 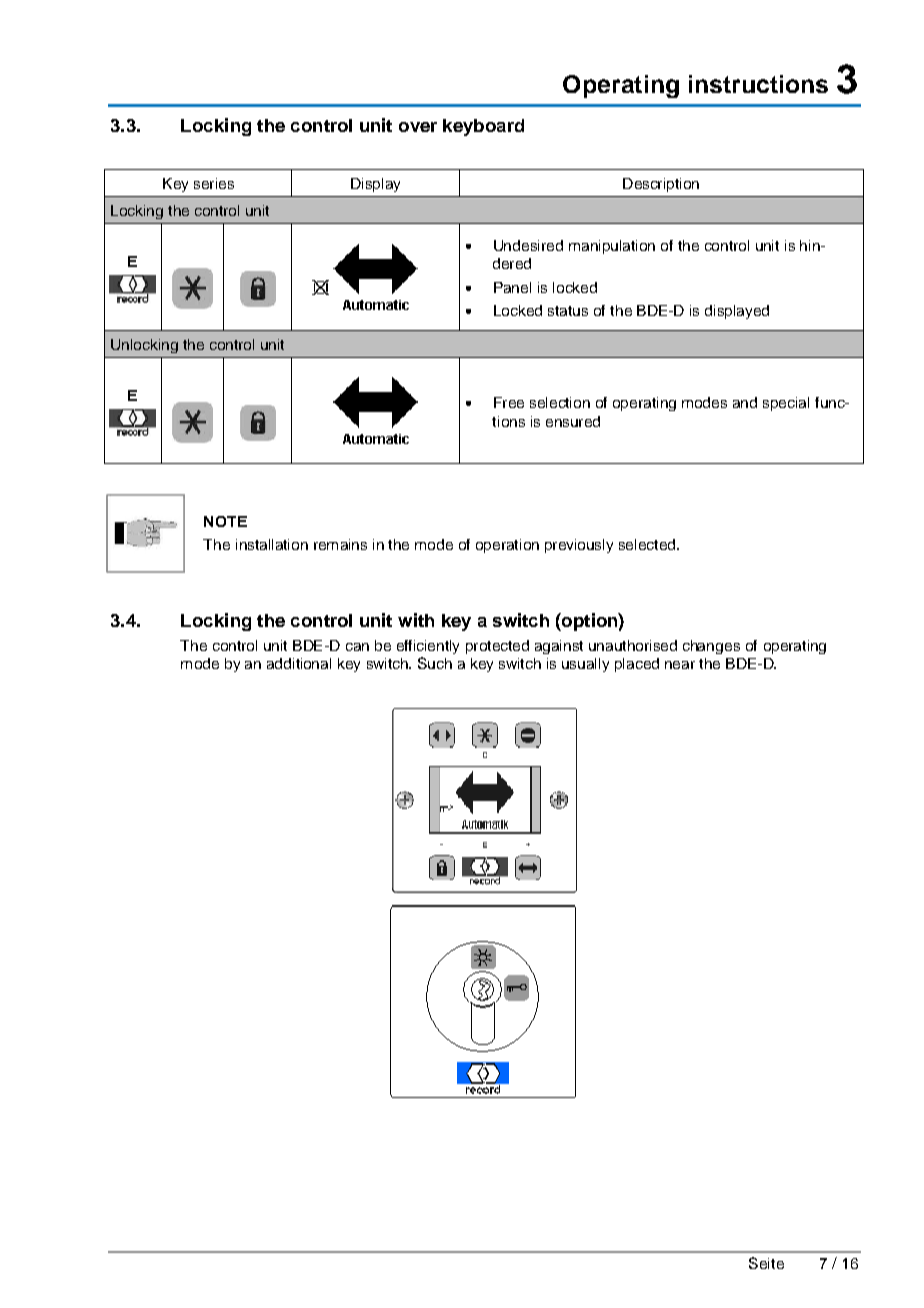 I want to click on selected, so click(x=647, y=544).
